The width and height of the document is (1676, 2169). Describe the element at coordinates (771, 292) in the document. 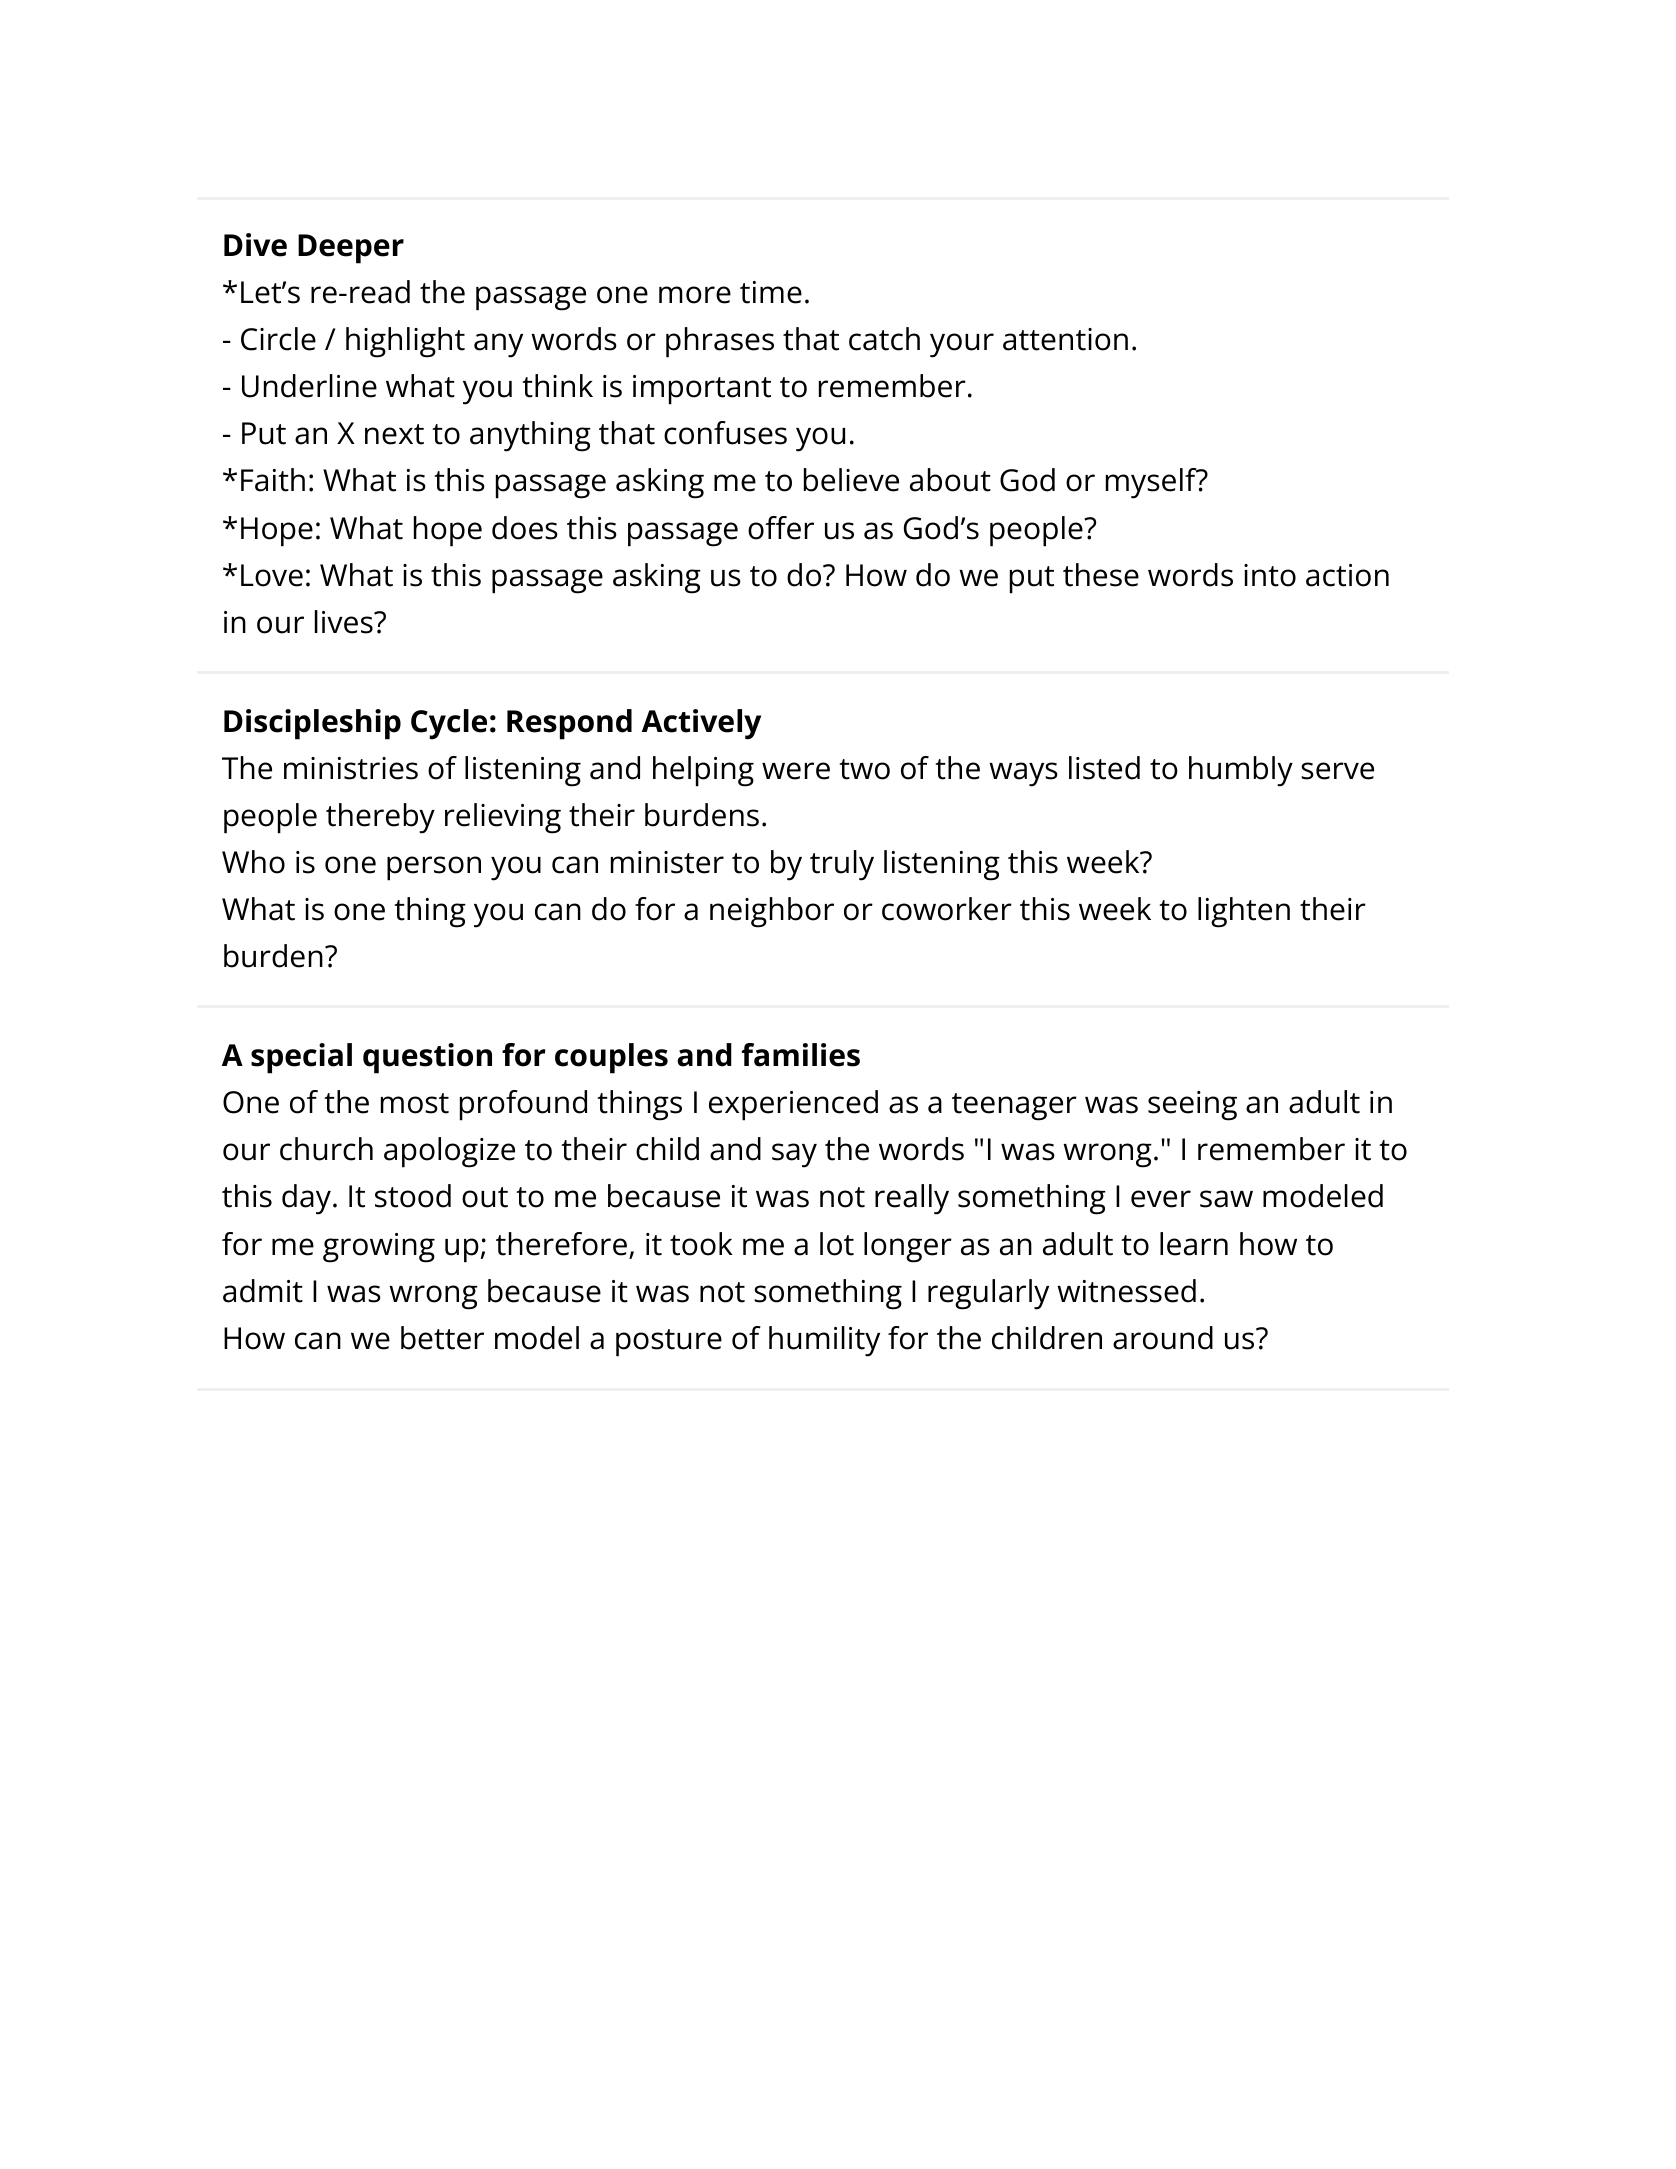

I see `time` at that location.
